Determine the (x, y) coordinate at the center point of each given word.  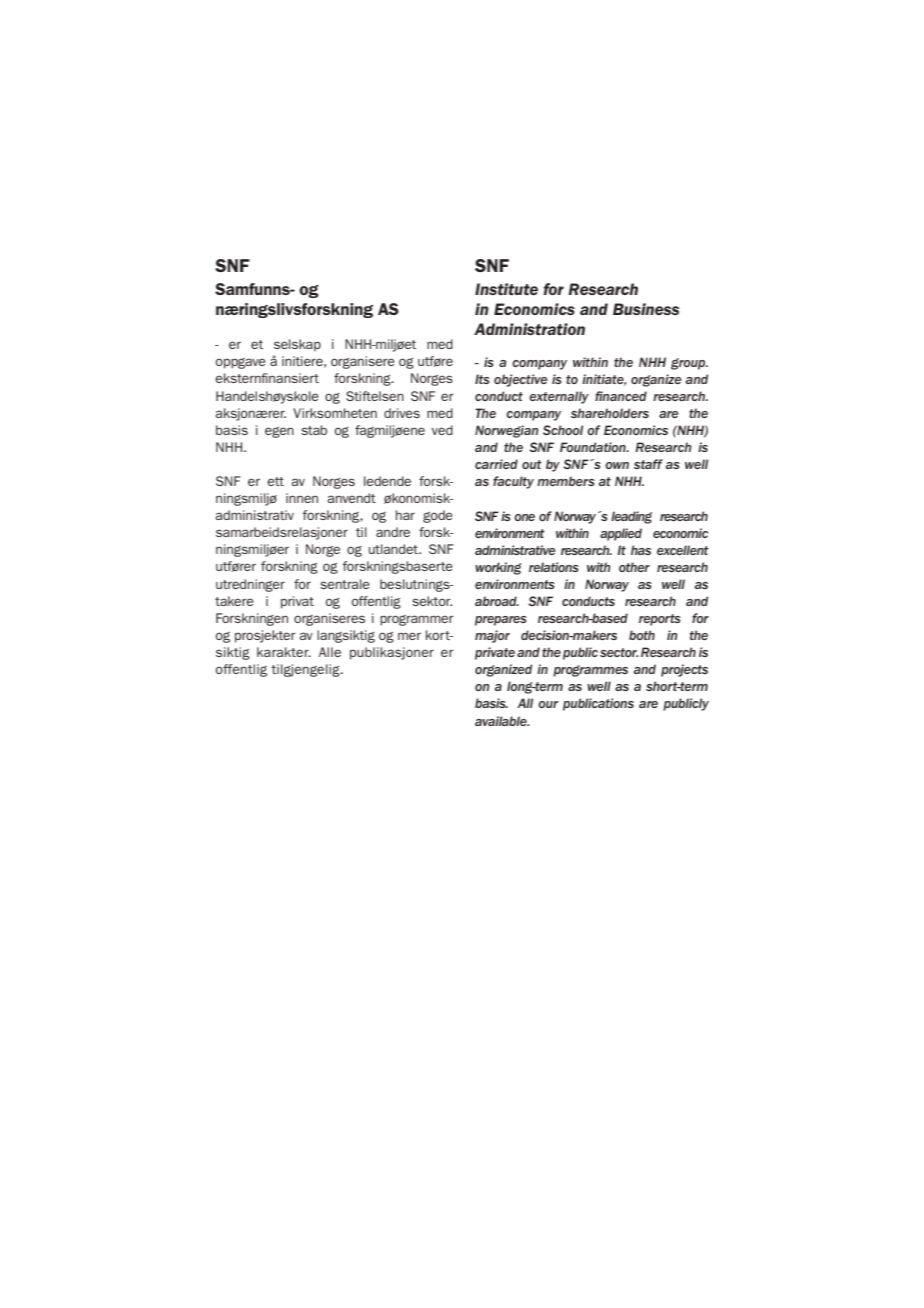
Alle (330, 652)
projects (684, 670)
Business (646, 309)
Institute (506, 289)
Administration (529, 329)
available (502, 721)
